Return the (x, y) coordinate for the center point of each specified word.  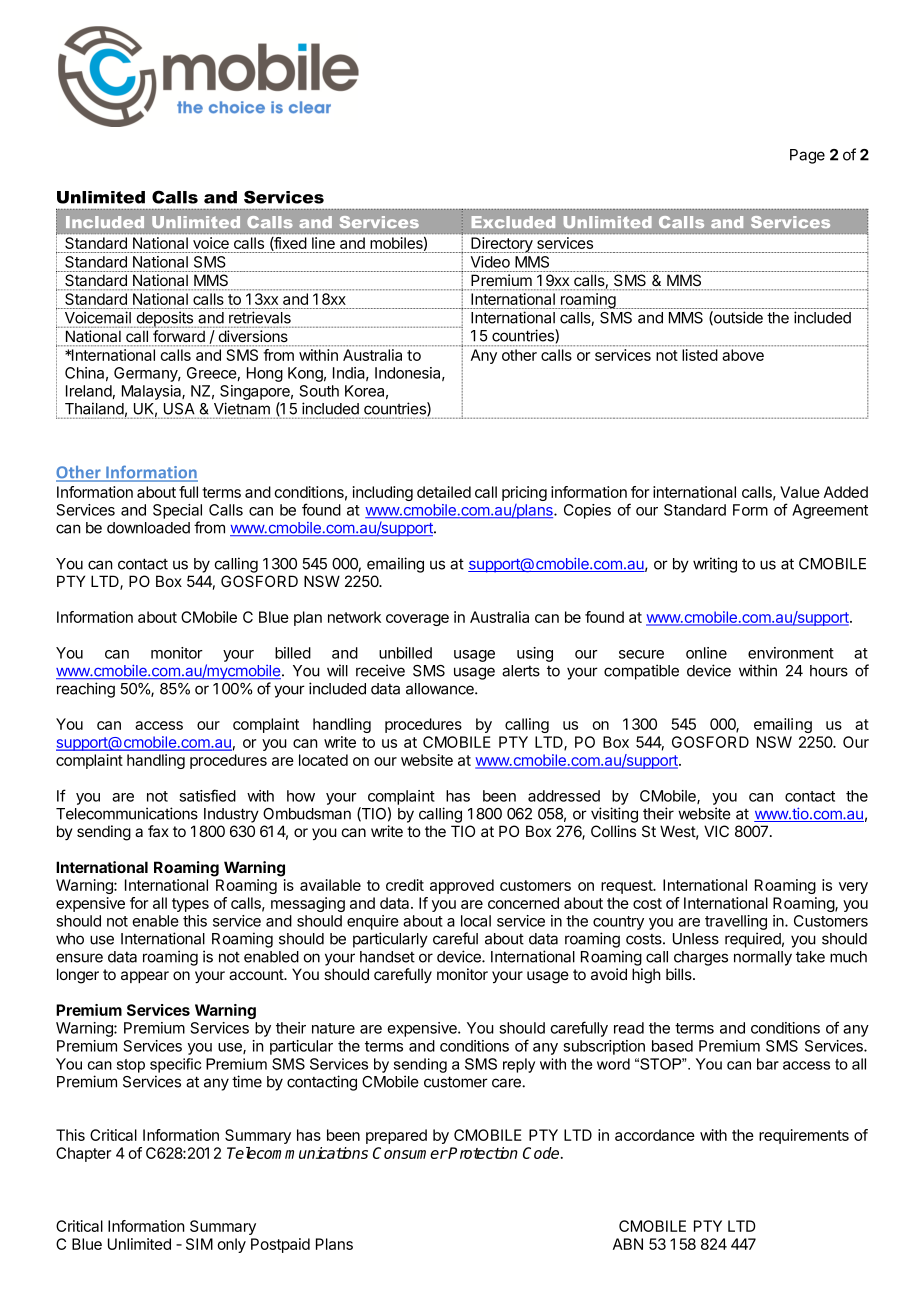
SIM (199, 1244)
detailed (444, 492)
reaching (86, 690)
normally (763, 958)
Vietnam (242, 408)
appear (145, 977)
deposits (165, 319)
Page (807, 156)
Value (800, 492)
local (476, 921)
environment (791, 653)
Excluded (513, 222)
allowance (441, 689)
